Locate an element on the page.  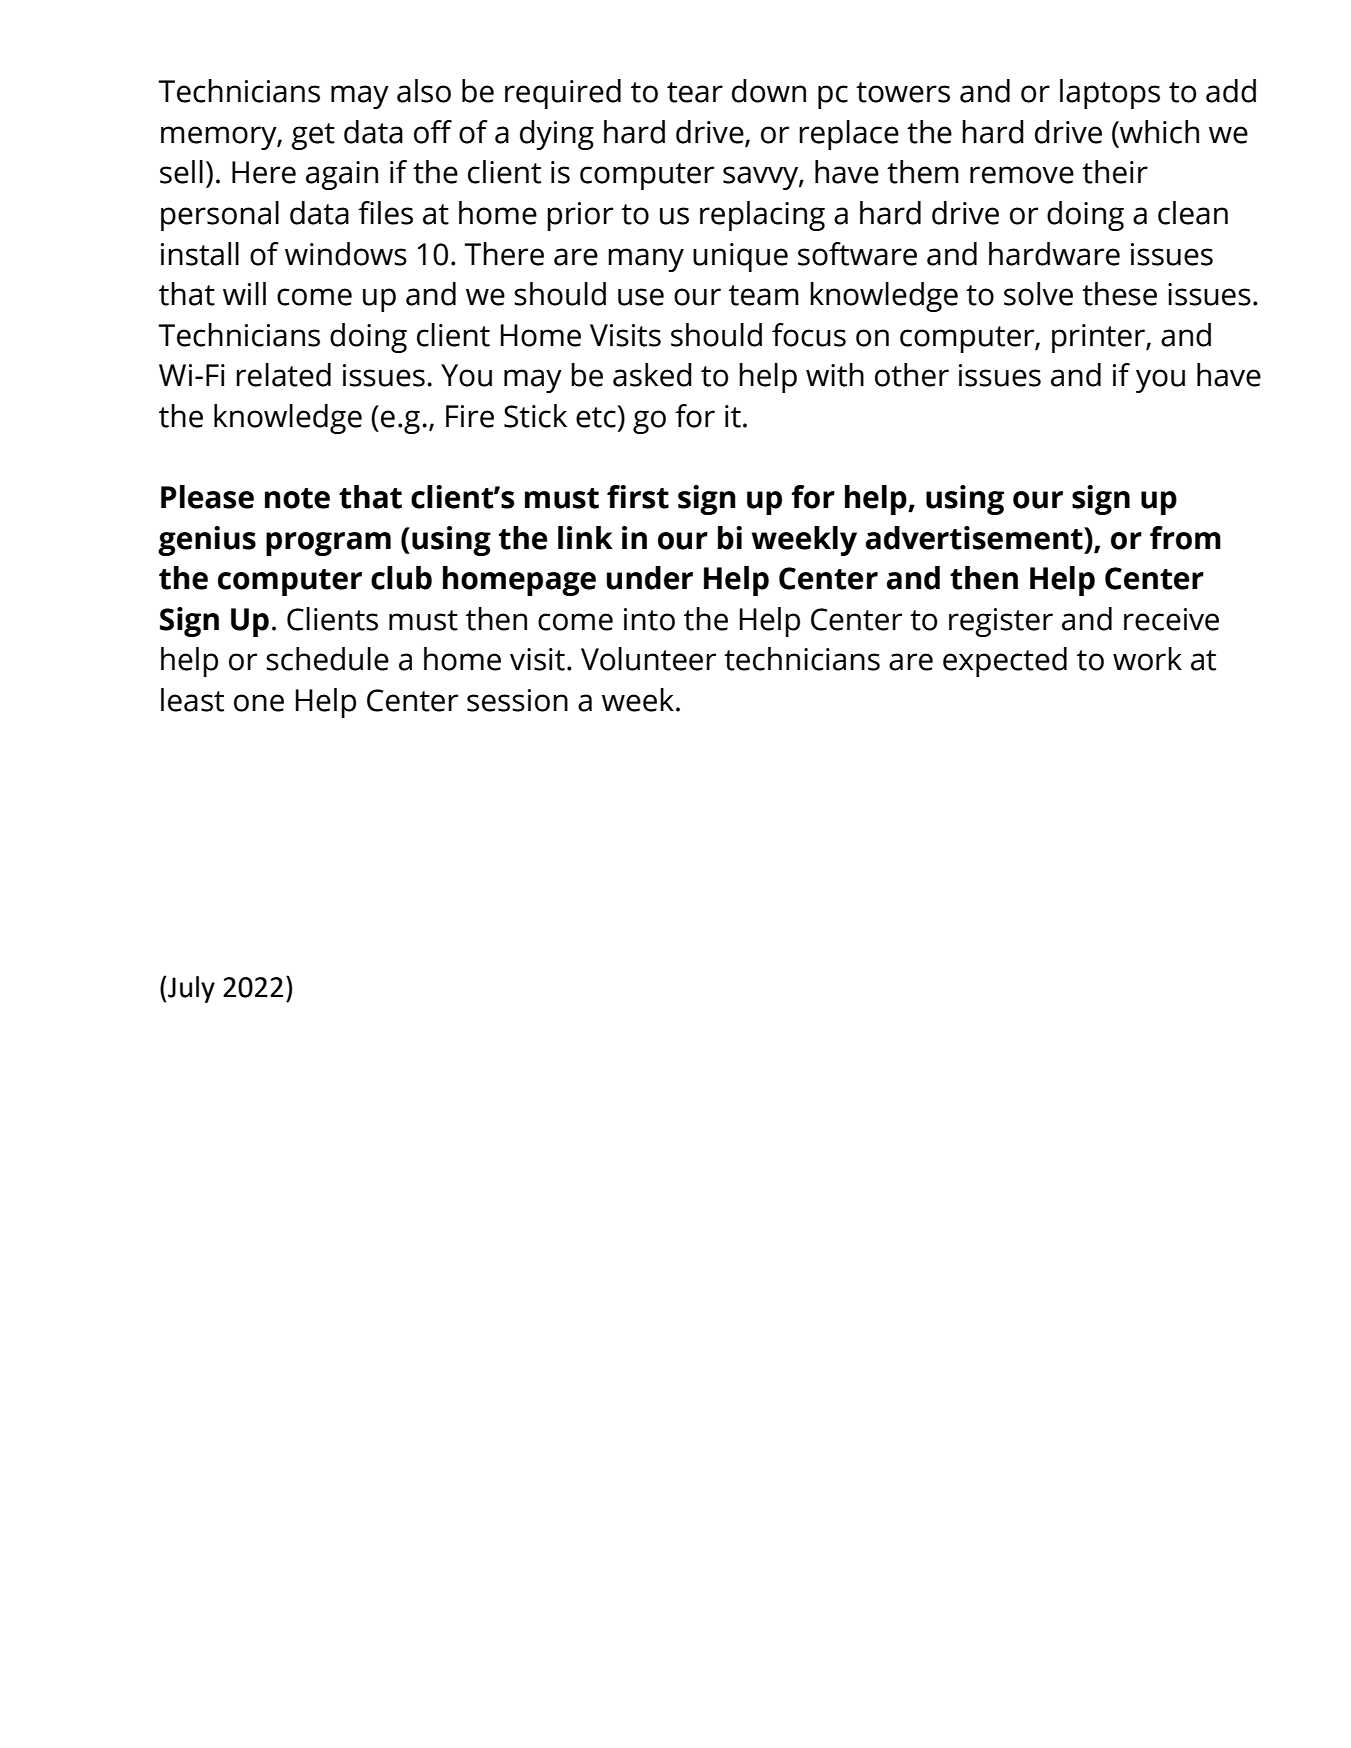
under is located at coordinates (649, 578).
